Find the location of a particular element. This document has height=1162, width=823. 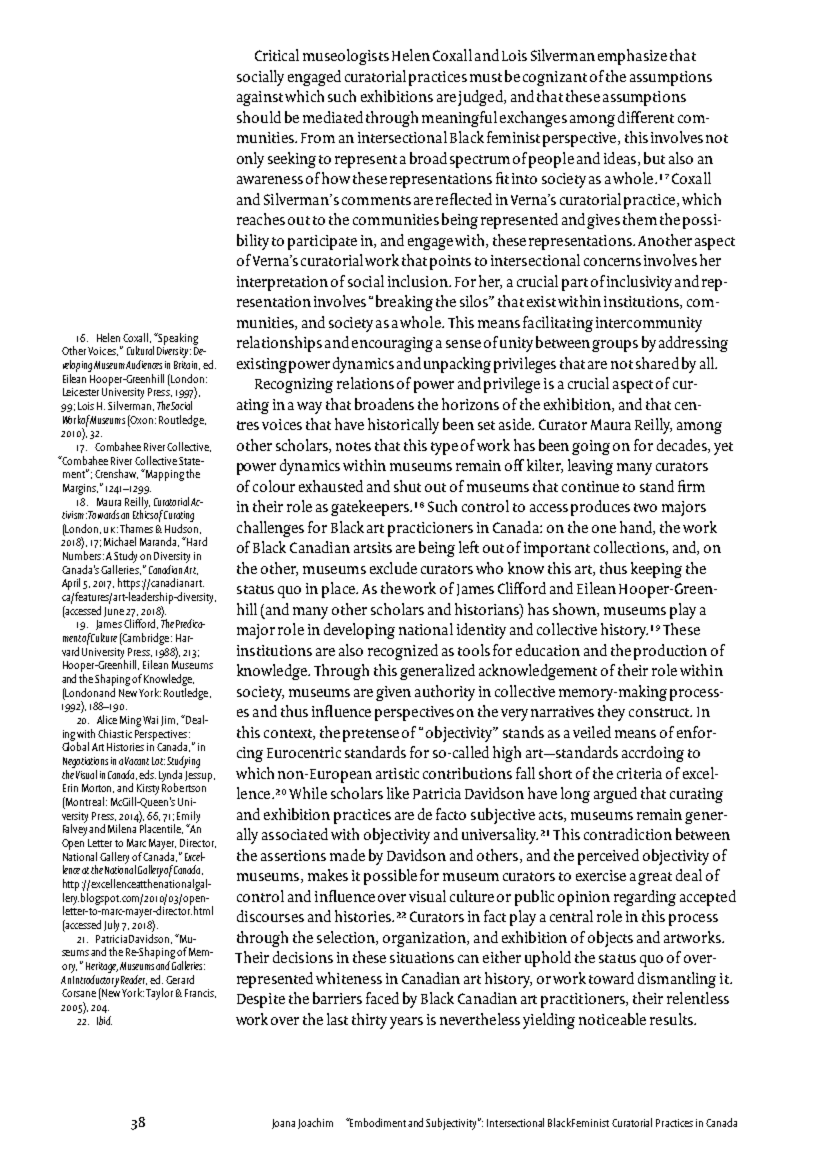

Ibid is located at coordinates (104, 1020).
